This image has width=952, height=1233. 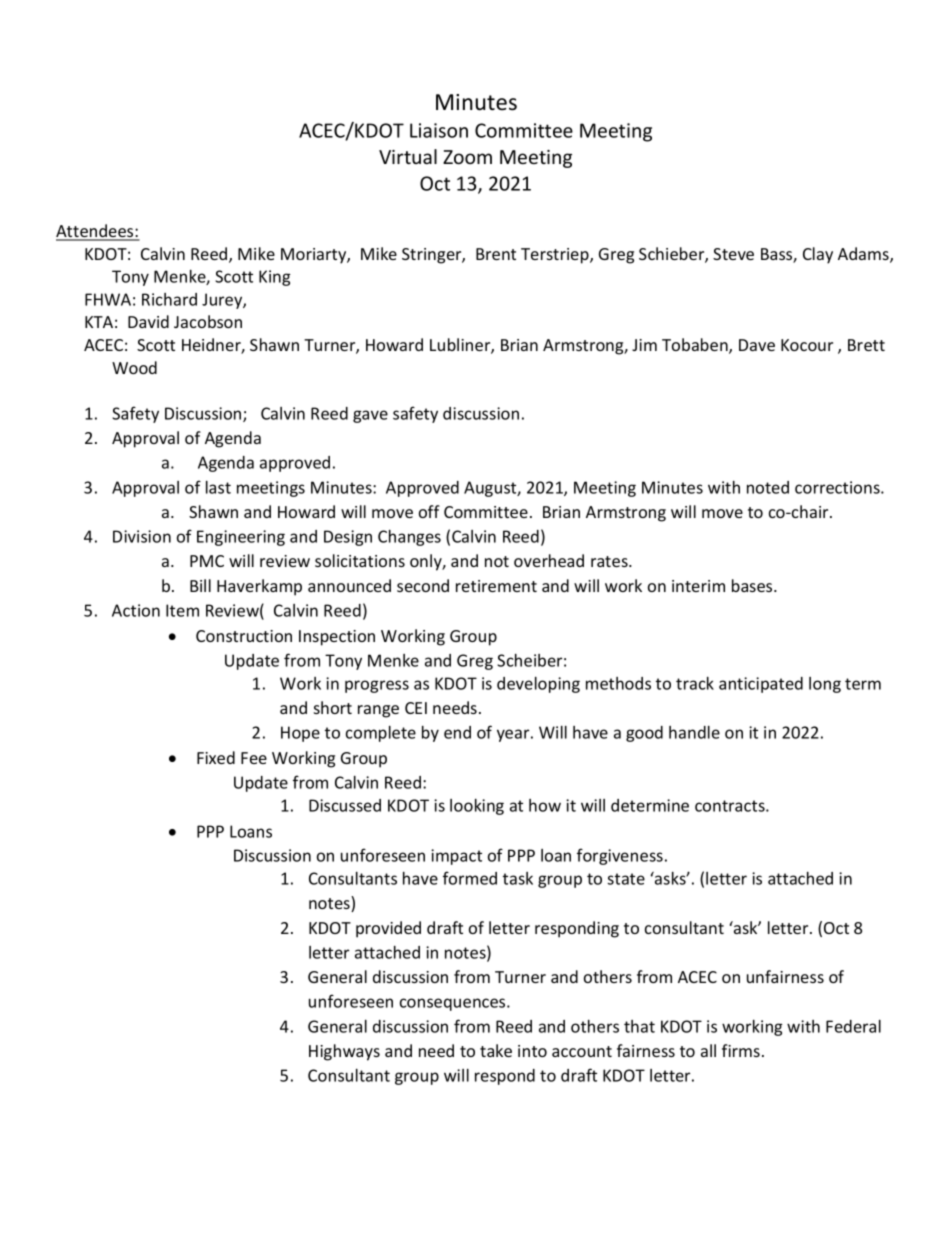 What do you see at coordinates (694, 732) in the image?
I see `handle` at bounding box center [694, 732].
